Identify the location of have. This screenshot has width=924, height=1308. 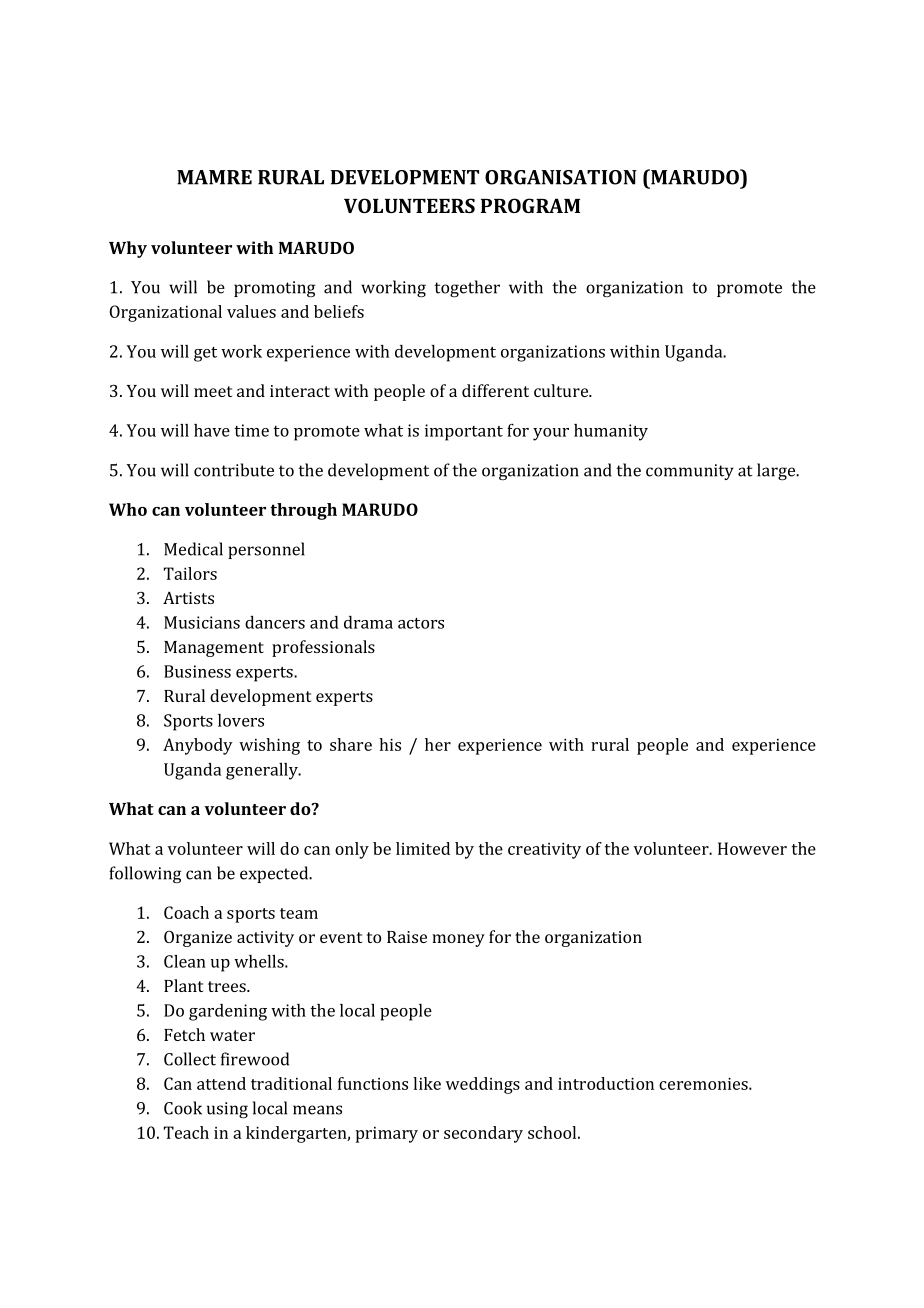
(212, 430).
